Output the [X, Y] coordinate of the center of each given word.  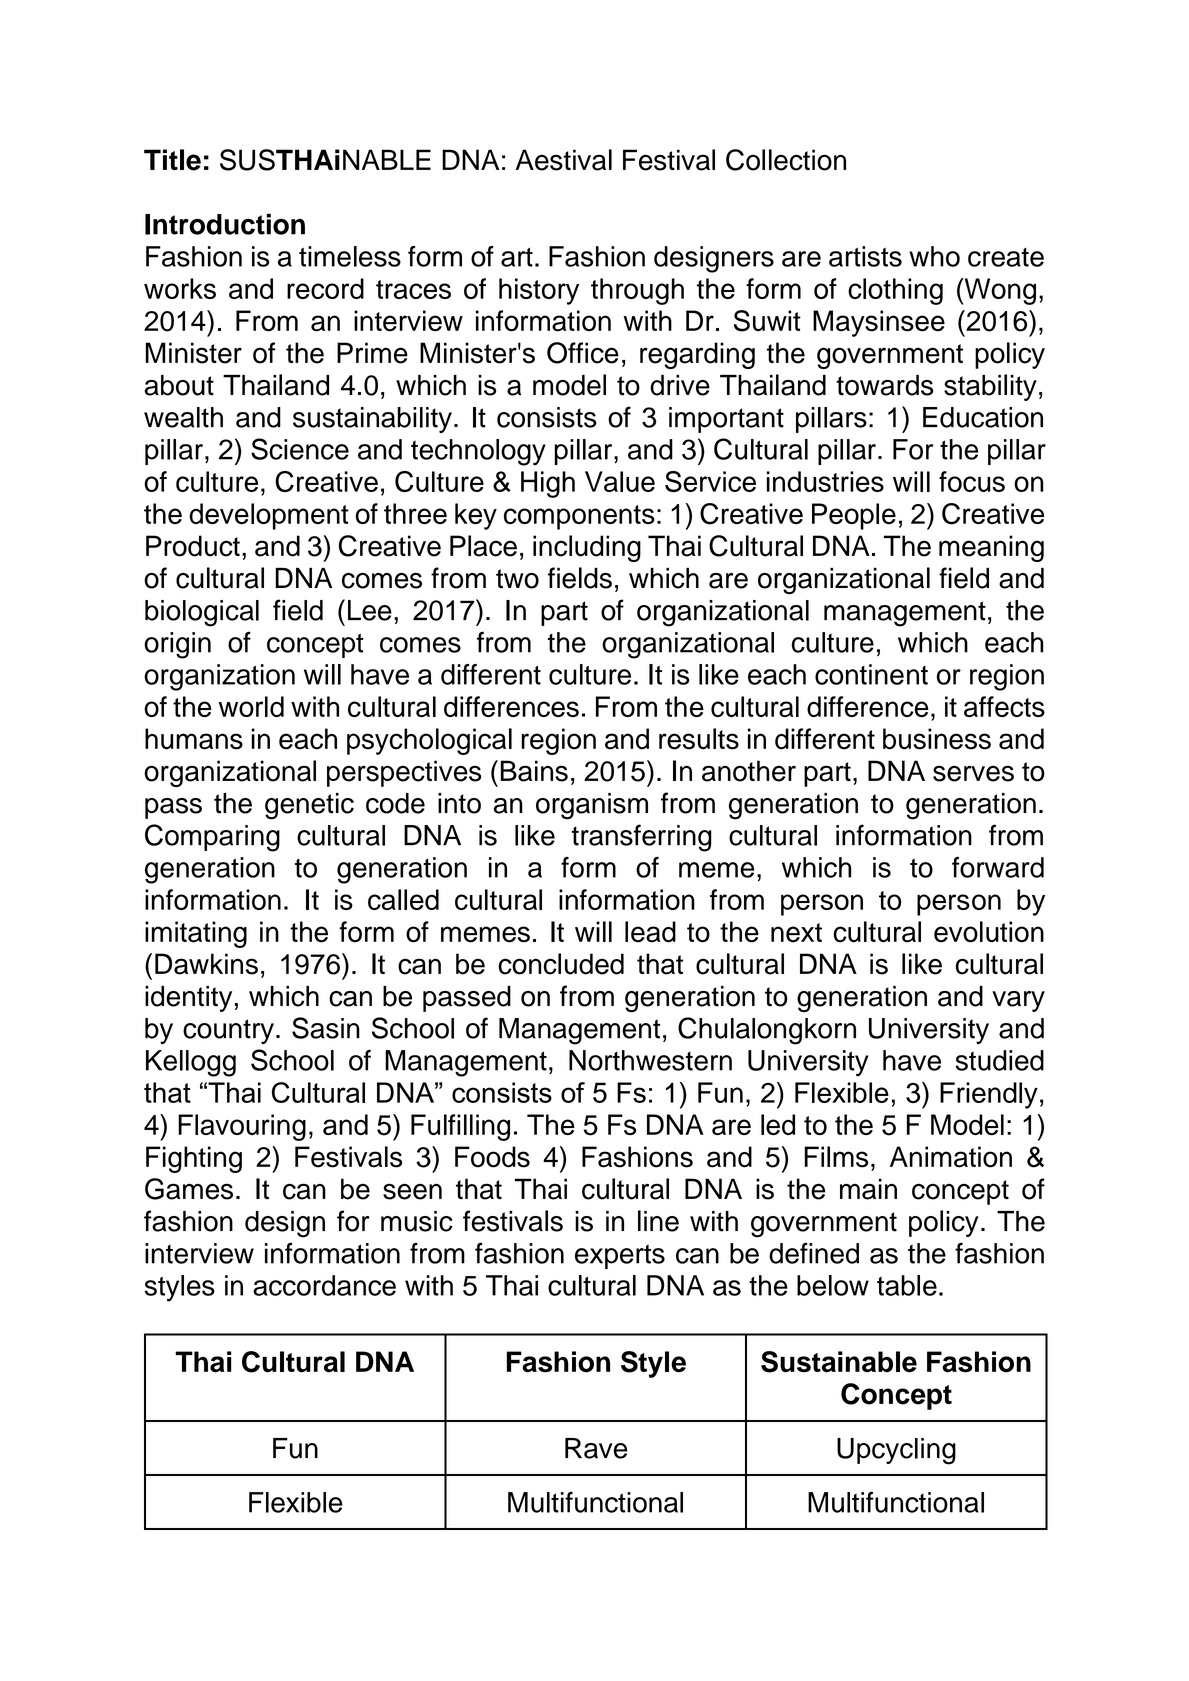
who [934, 256]
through [637, 291]
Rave [596, 1448]
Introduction [225, 224]
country [228, 1031]
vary [1018, 1001]
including [587, 548]
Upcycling [896, 1451]
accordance [324, 1285]
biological [202, 613]
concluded [561, 964]
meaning [991, 548]
